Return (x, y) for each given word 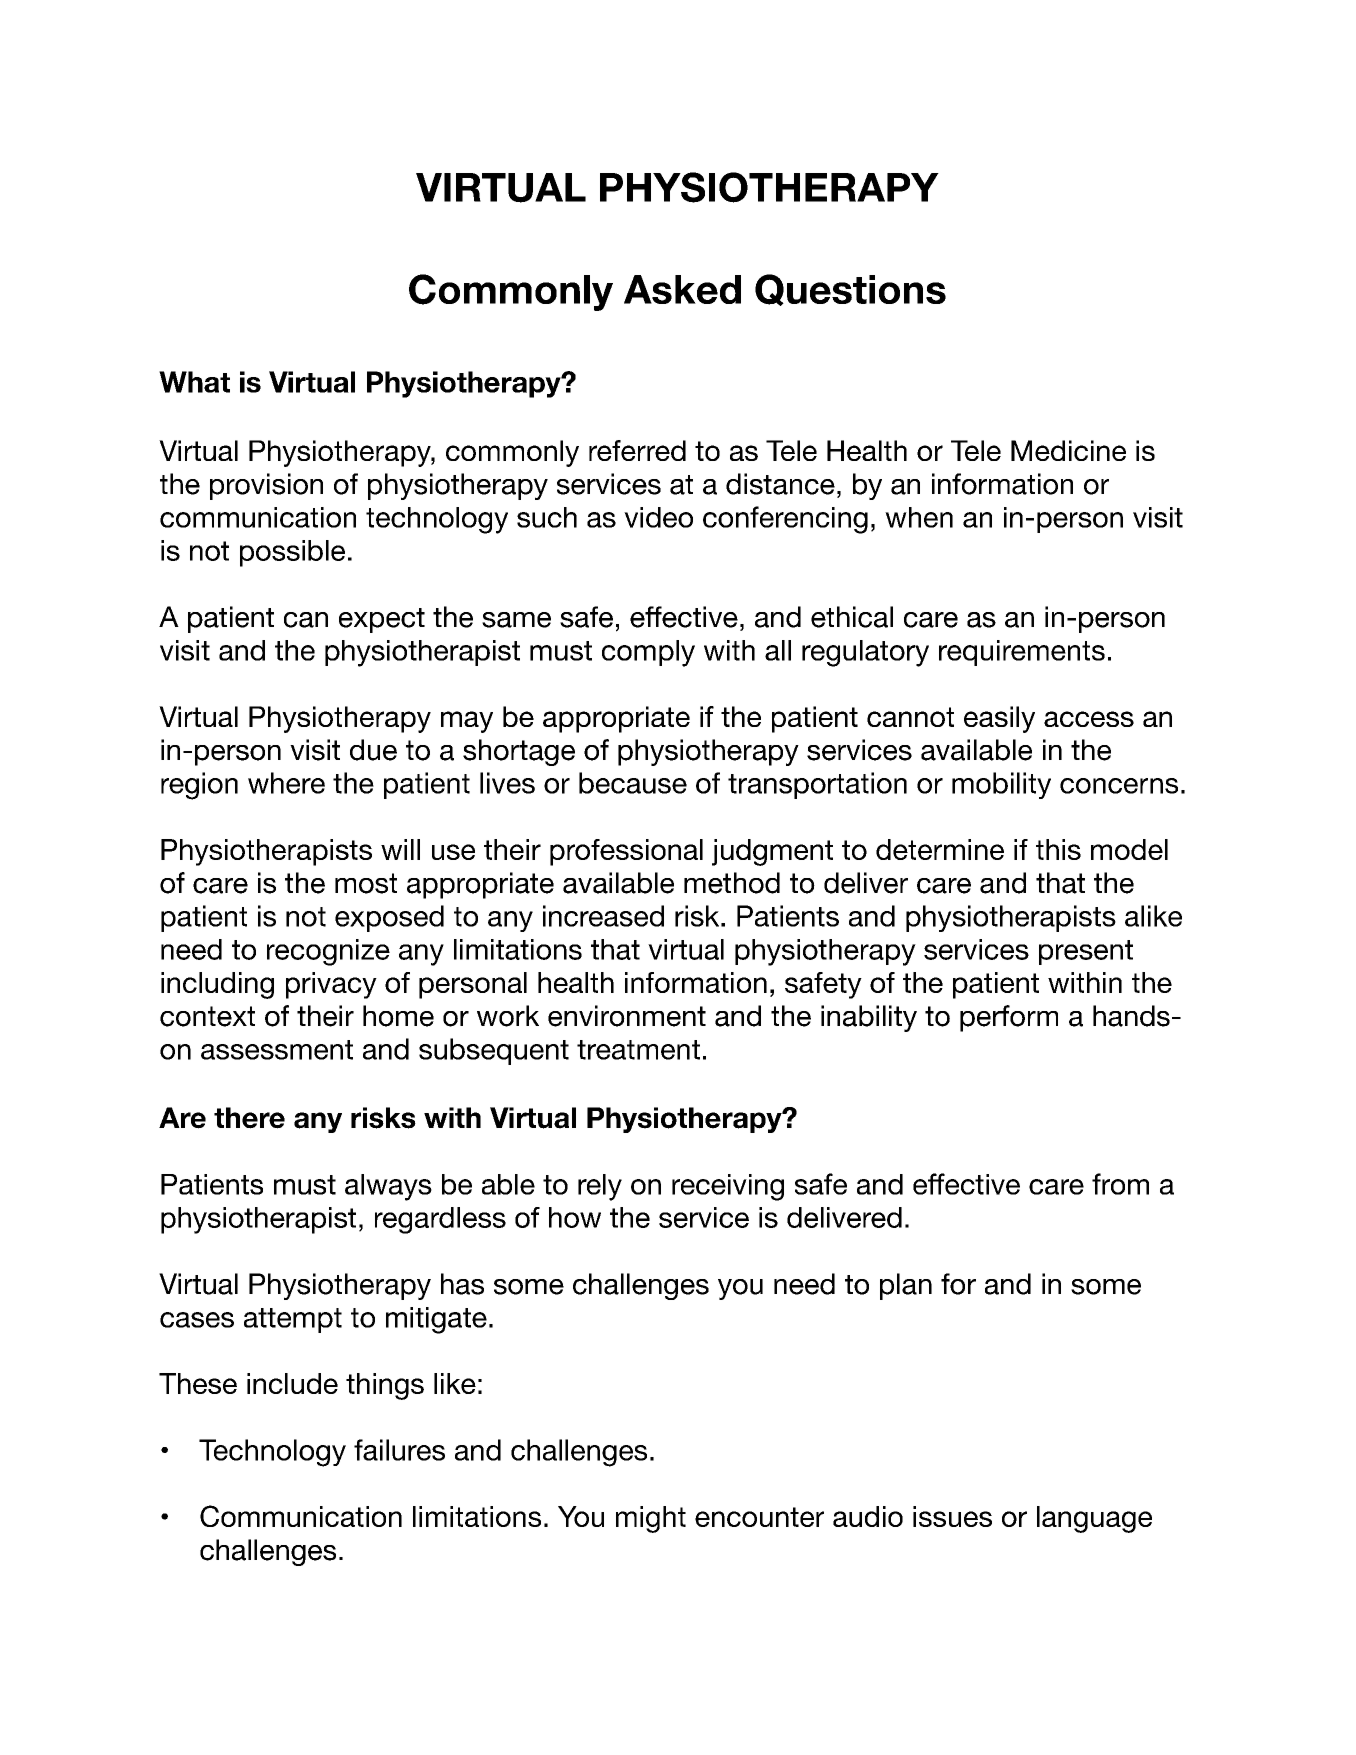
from (1120, 1184)
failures (399, 1450)
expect (382, 620)
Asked (682, 289)
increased (603, 916)
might (651, 1519)
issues (952, 1516)
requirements (1022, 653)
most (366, 883)
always (388, 1187)
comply (648, 653)
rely (600, 1187)
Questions (850, 290)
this (1058, 849)
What (194, 382)
